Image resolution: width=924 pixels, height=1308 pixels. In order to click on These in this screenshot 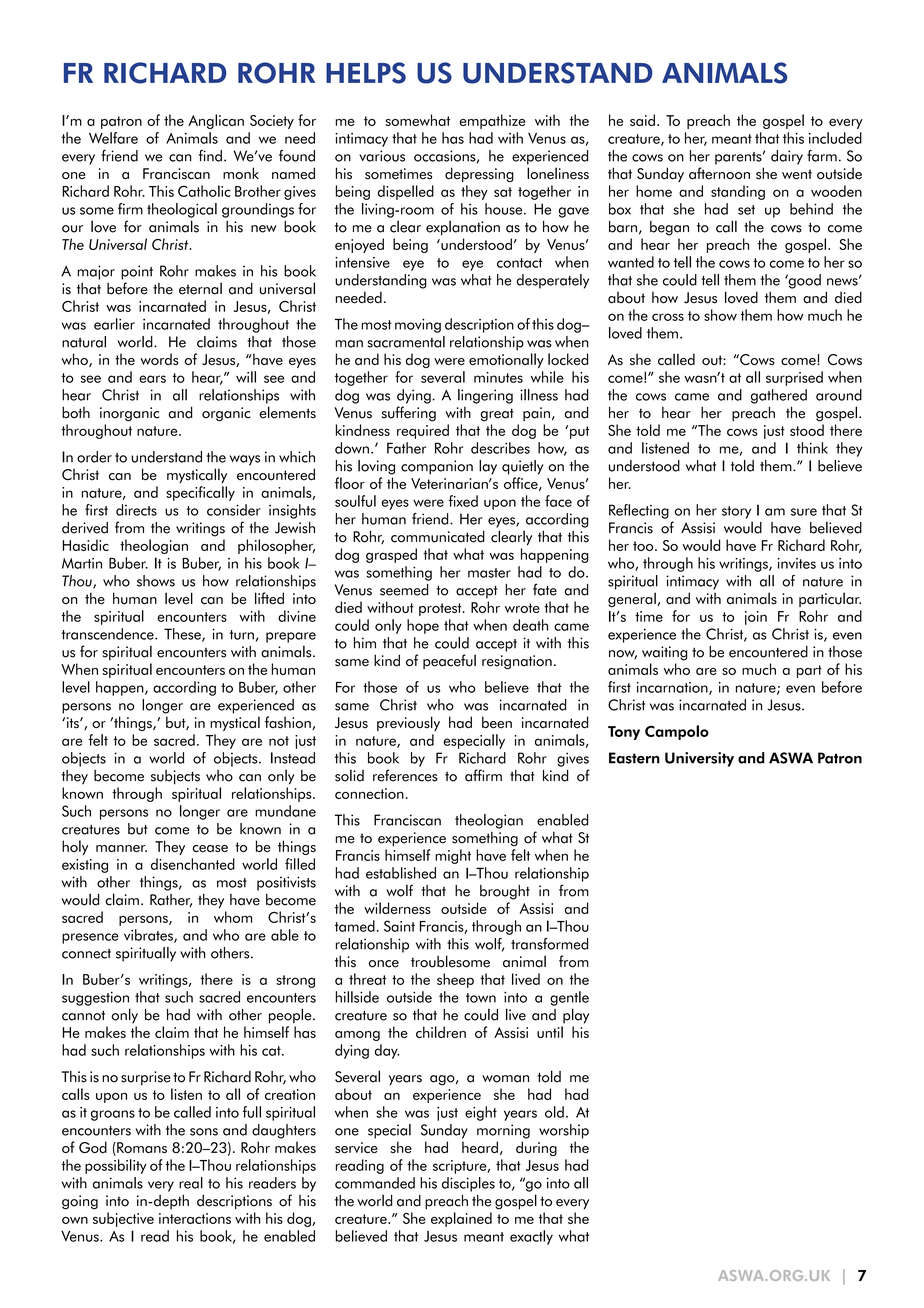, I will do `click(183, 635)`.
